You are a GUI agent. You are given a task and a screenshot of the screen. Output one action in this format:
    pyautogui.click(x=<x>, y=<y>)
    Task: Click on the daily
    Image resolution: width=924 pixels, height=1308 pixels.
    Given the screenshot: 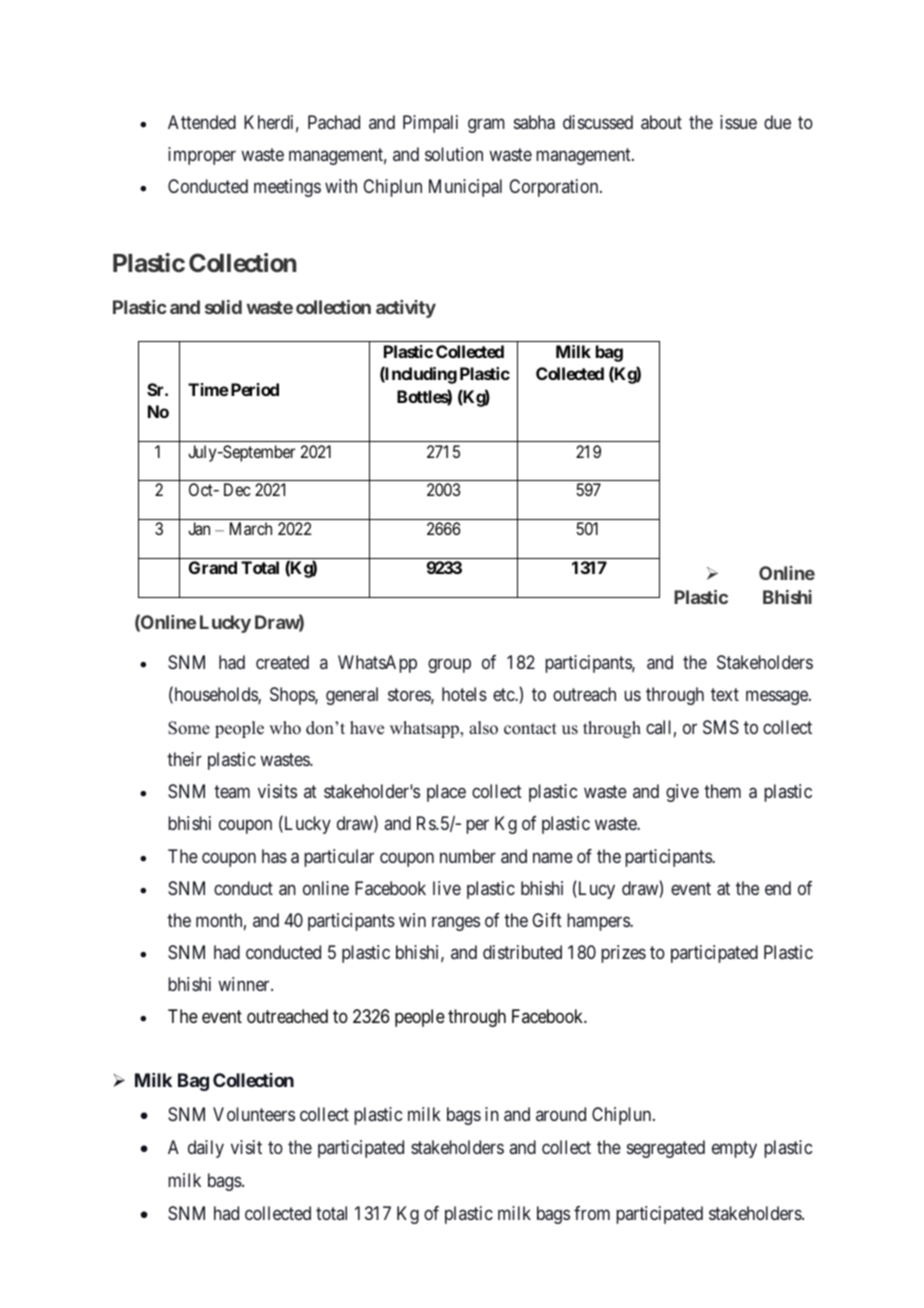 What is the action you would take?
    pyautogui.click(x=206, y=1149)
